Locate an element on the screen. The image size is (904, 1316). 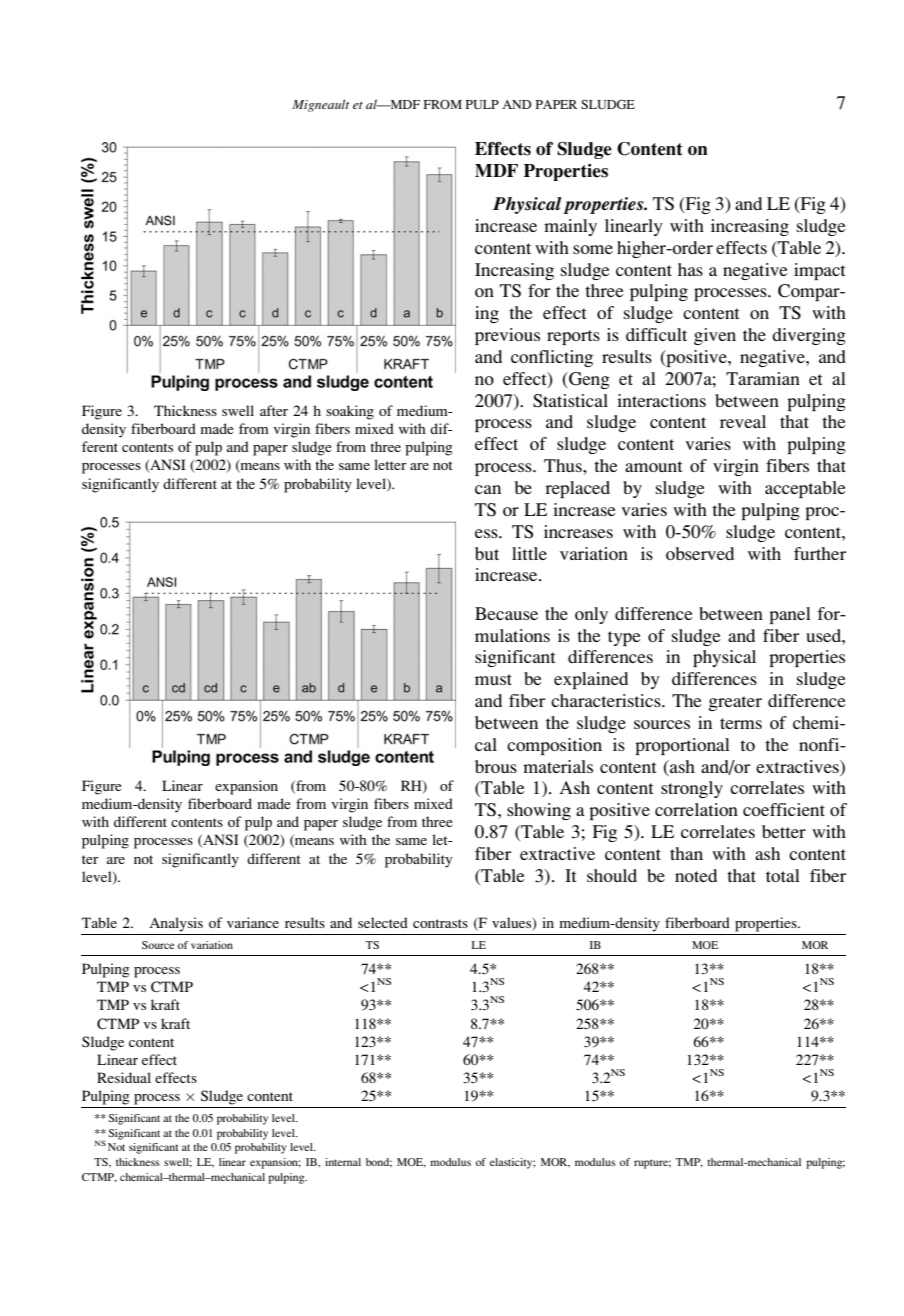
mainly is located at coordinates (570, 227).
